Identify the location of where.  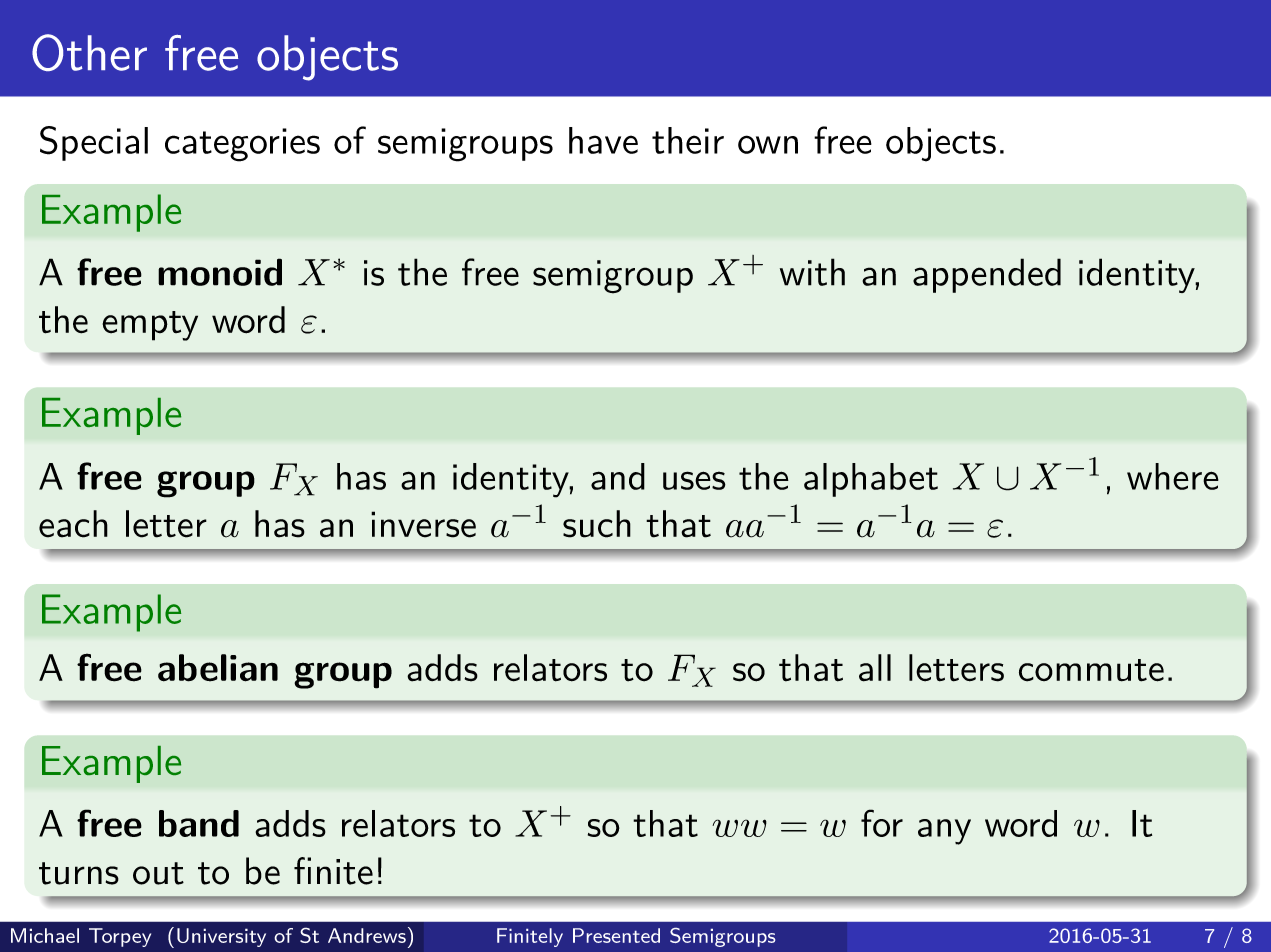
(1173, 476).
